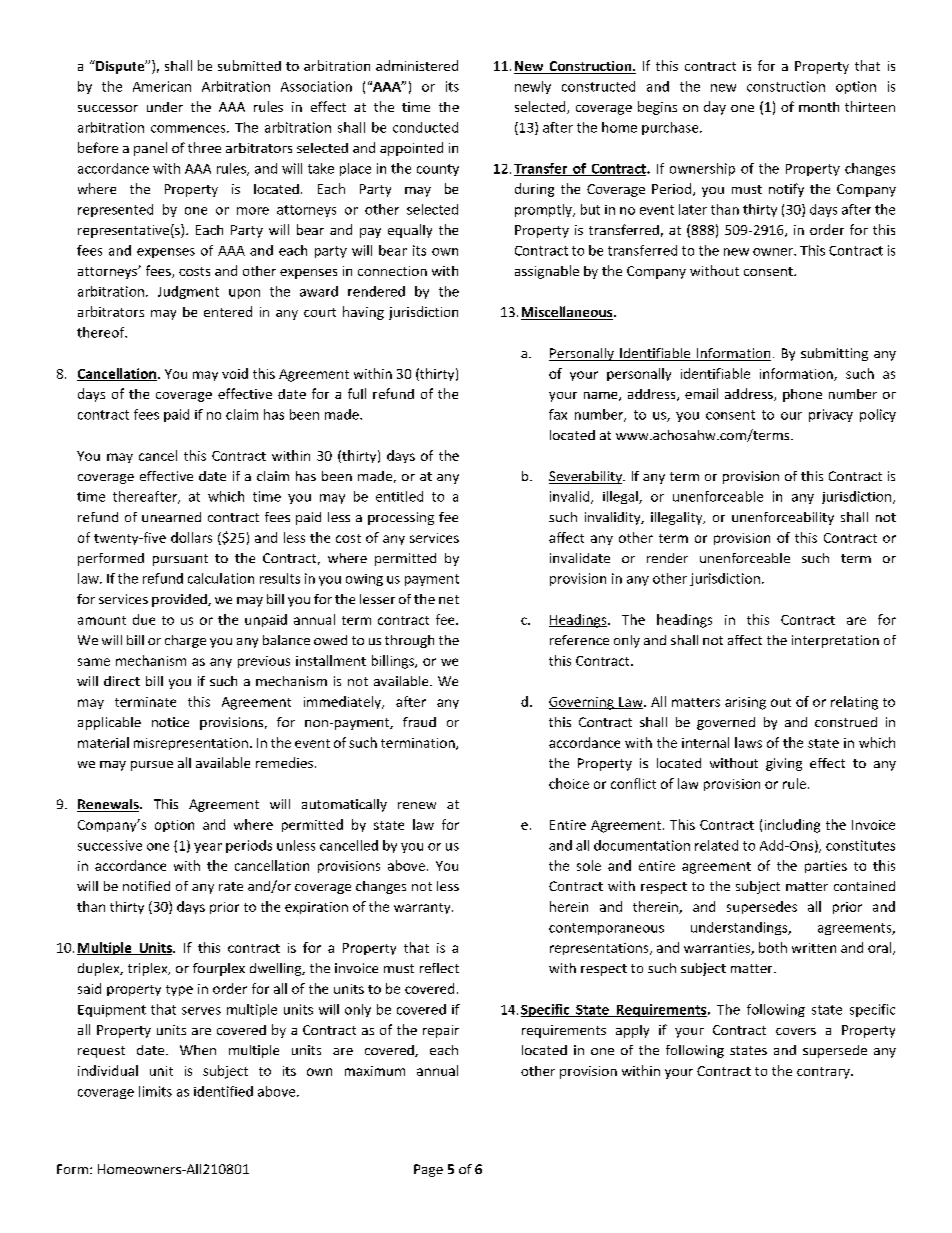 The width and height of the page is (952, 1233). I want to click on net, so click(449, 599).
